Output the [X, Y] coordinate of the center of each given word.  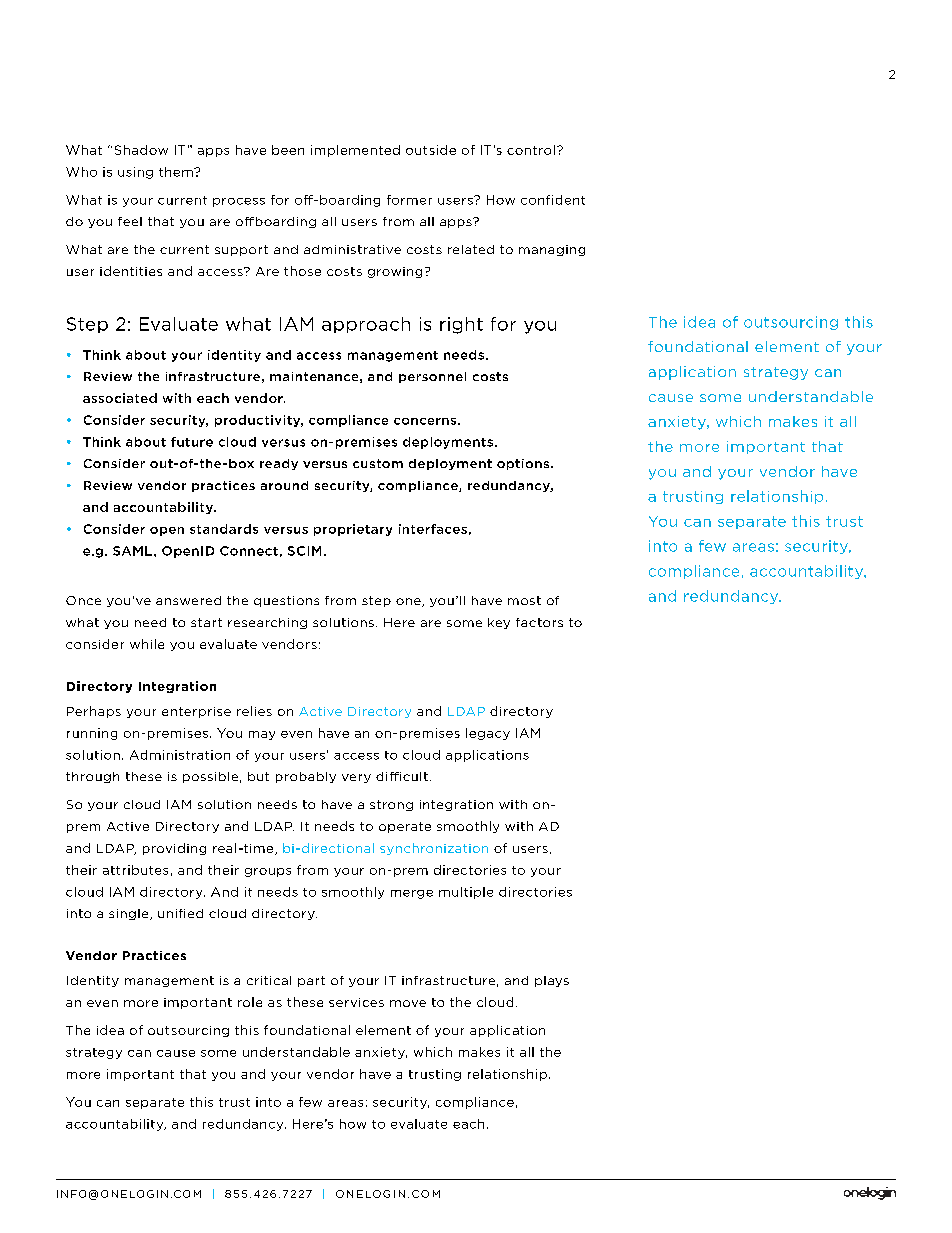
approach [366, 325]
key [499, 623]
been [288, 150]
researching [267, 623]
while [147, 644]
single [130, 914]
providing [174, 849]
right [461, 325]
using [135, 173]
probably [306, 777]
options [523, 464]
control [531, 150]
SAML [132, 551]
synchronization [434, 849]
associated [120, 398]
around [284, 485]
